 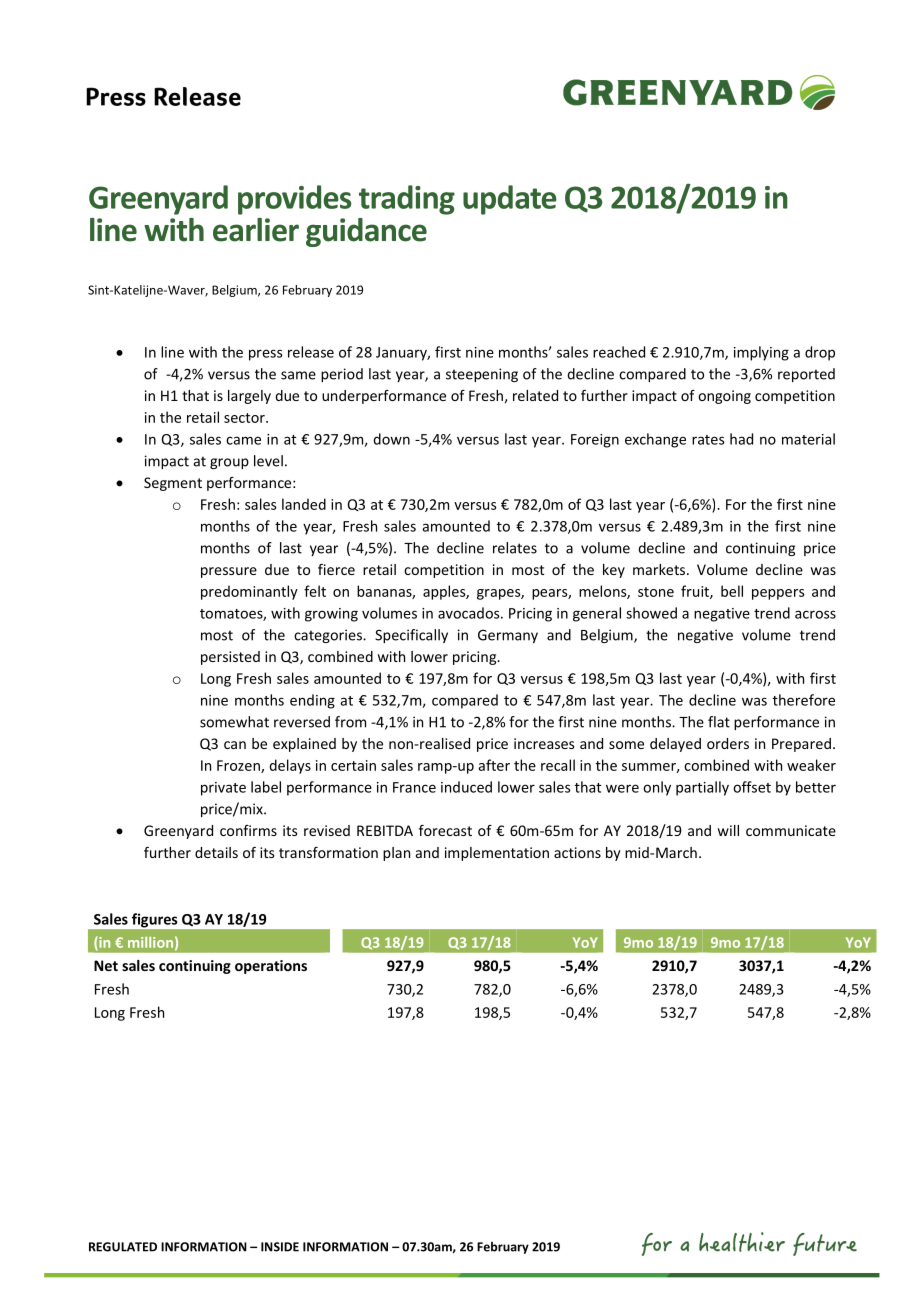 I want to click on earlier, so click(x=256, y=230).
